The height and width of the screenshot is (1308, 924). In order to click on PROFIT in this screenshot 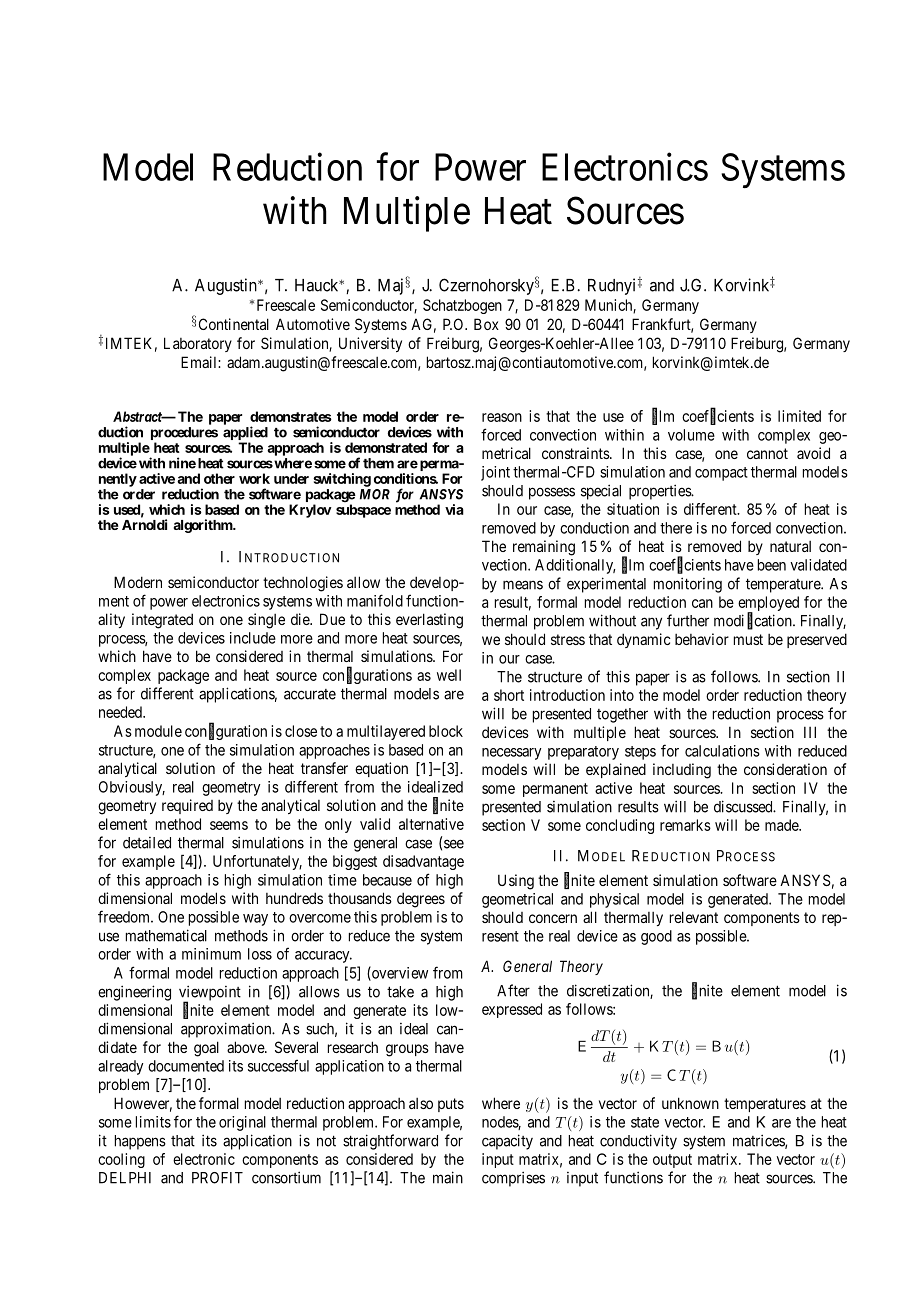, I will do `click(217, 1178)`.
